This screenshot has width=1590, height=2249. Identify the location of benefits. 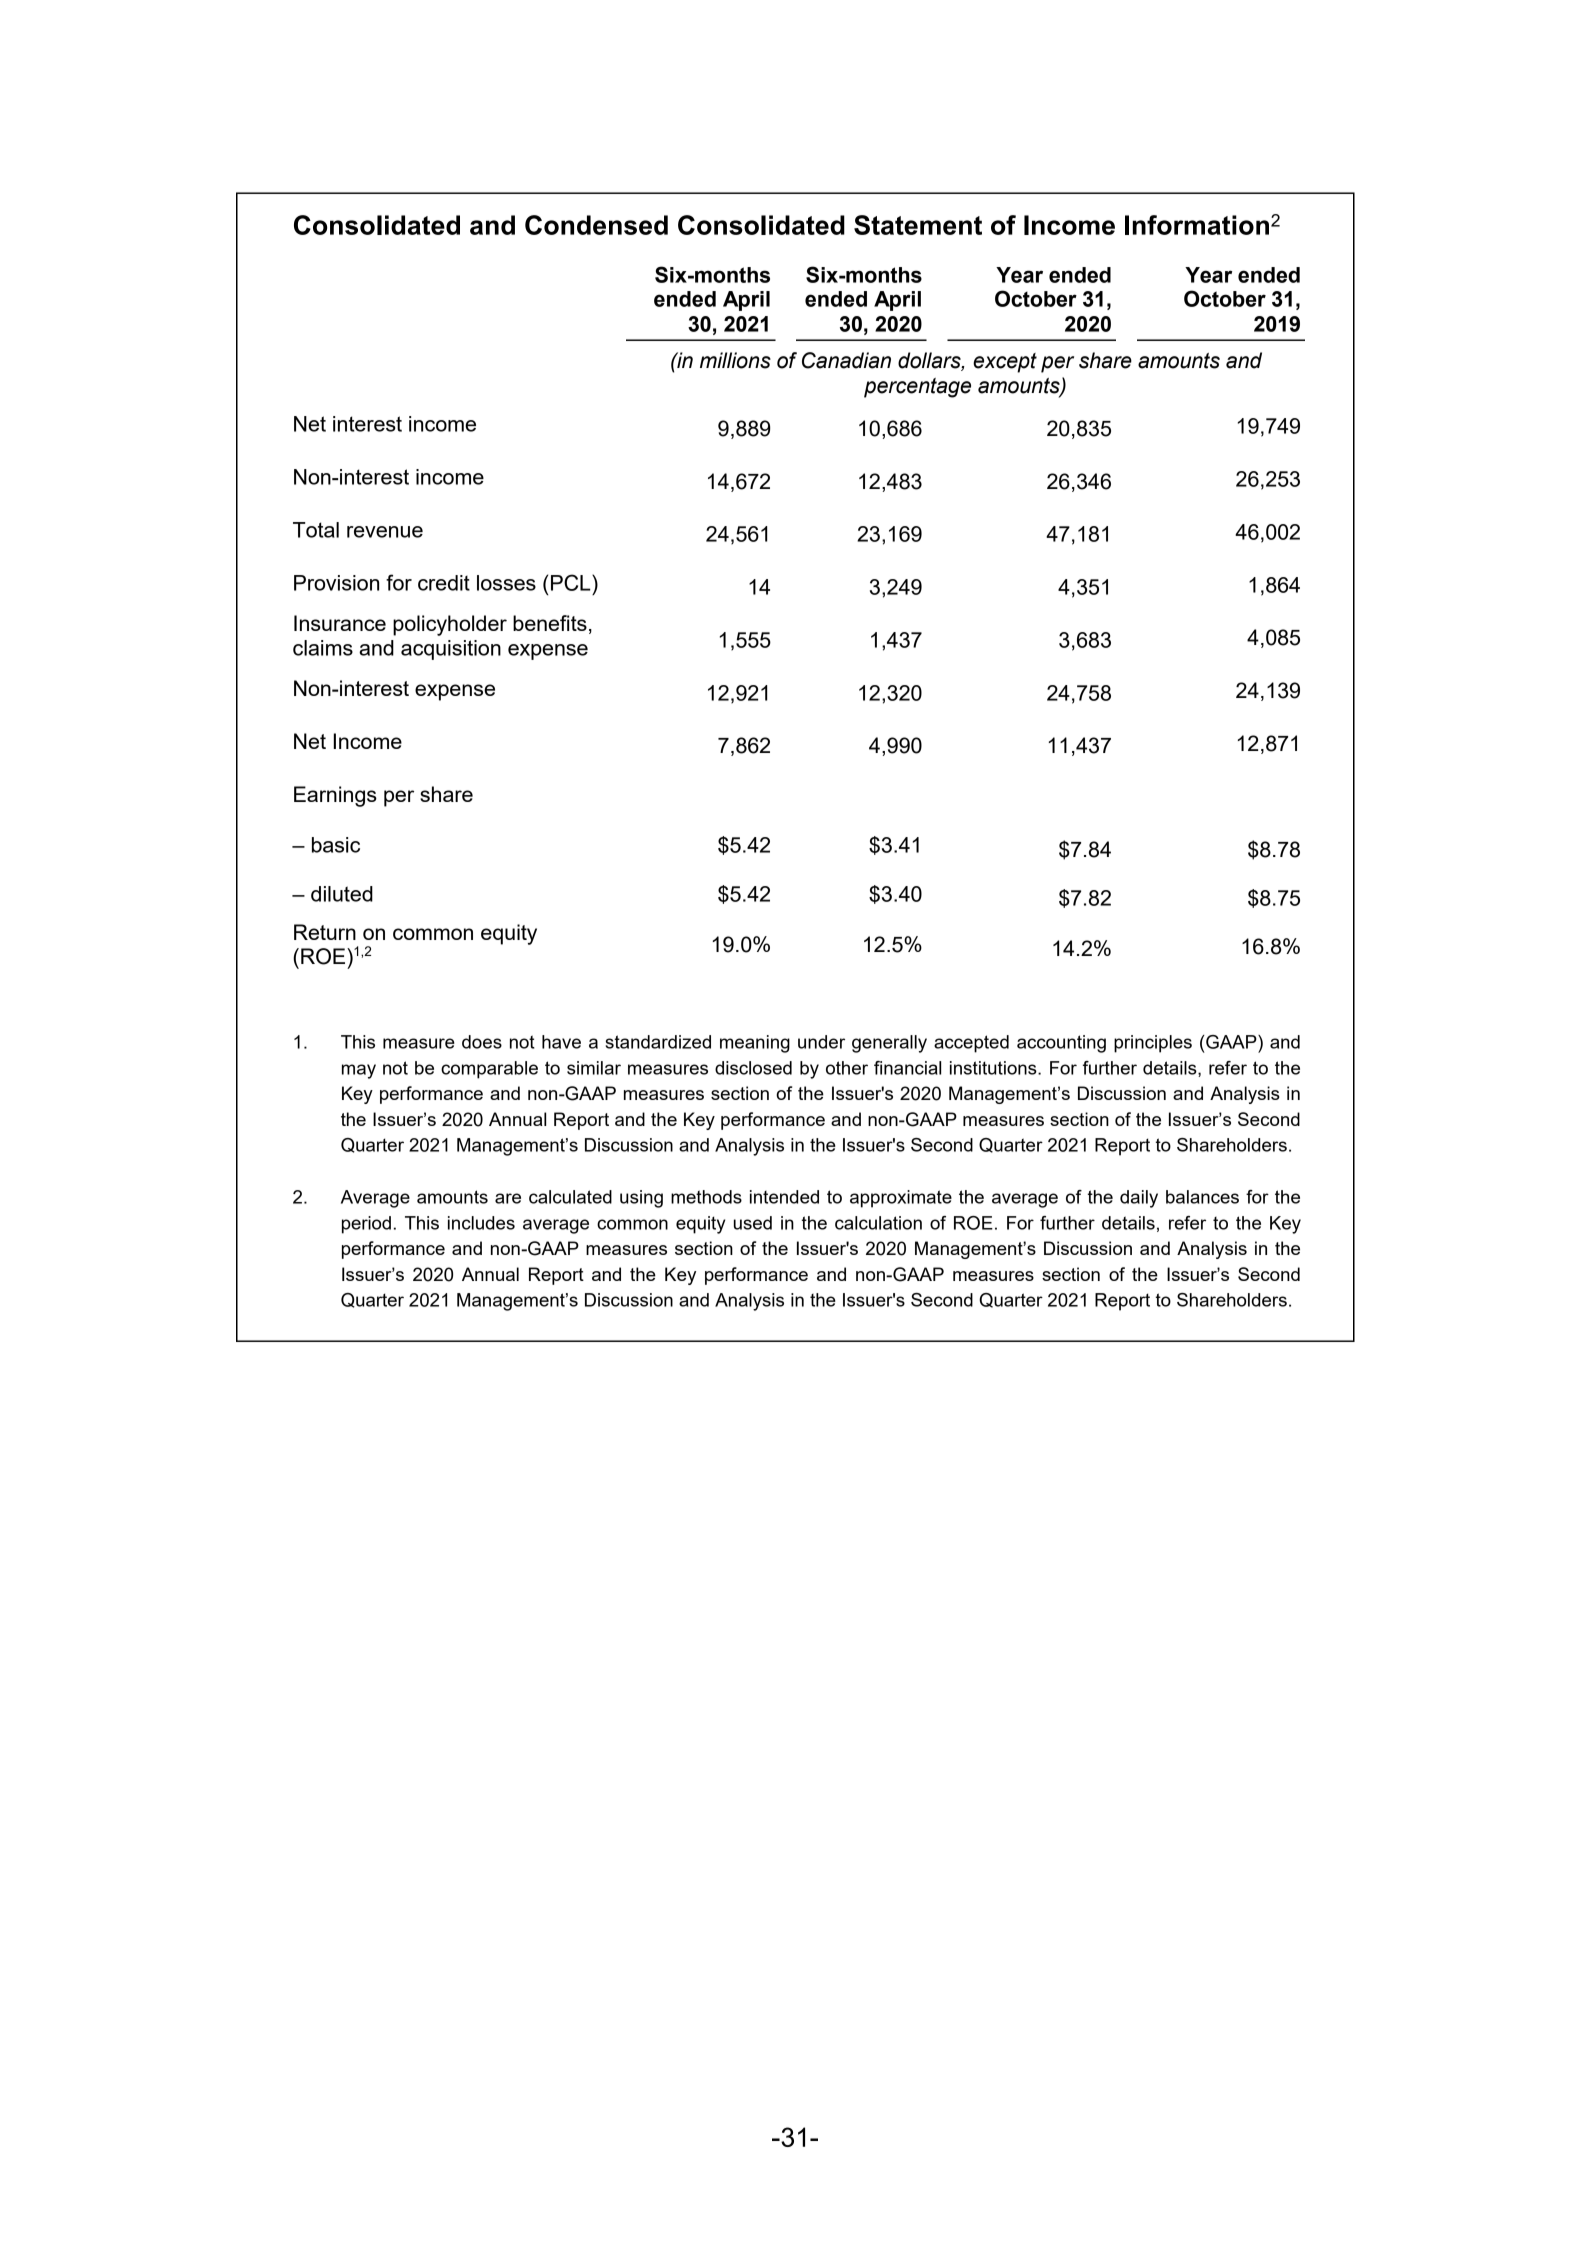
(550, 623).
